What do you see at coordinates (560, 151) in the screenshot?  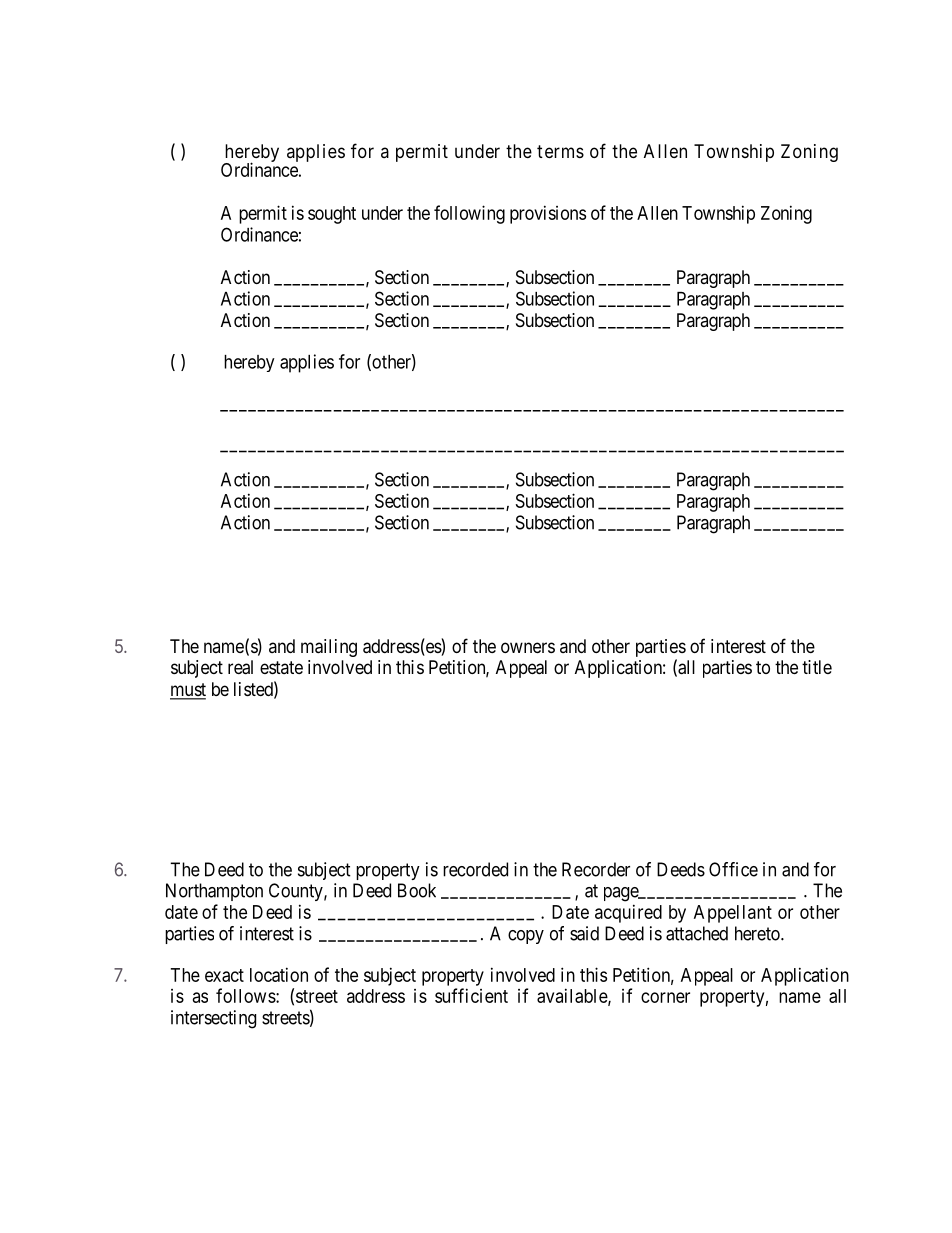 I see `terms` at bounding box center [560, 151].
